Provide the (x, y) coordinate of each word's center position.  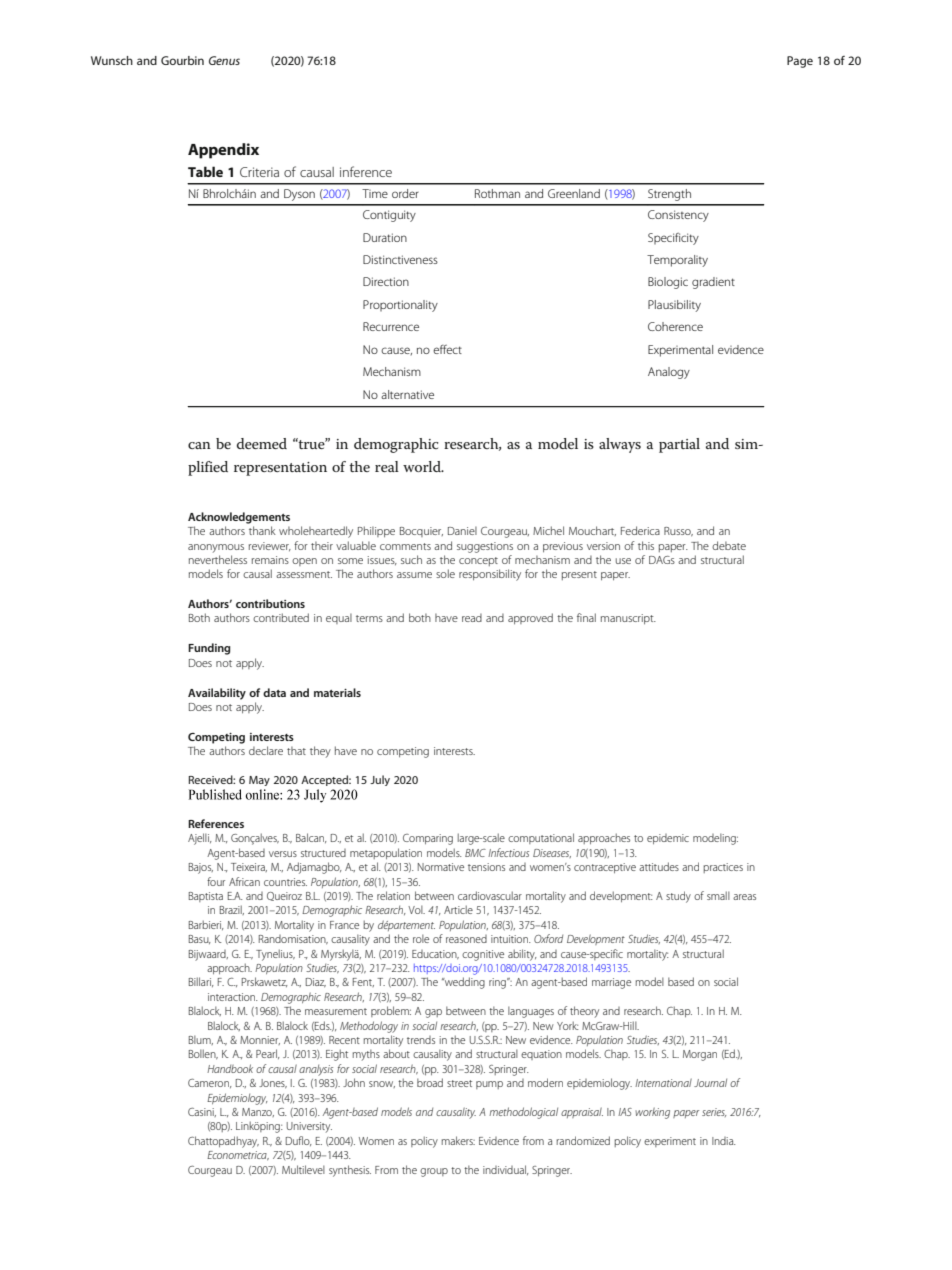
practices (723, 868)
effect (447, 349)
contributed (281, 617)
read (472, 618)
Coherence (675, 326)
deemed (262, 443)
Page (800, 62)
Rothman (497, 193)
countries (285, 882)
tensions (486, 867)
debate (729, 545)
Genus (224, 60)
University (309, 1127)
